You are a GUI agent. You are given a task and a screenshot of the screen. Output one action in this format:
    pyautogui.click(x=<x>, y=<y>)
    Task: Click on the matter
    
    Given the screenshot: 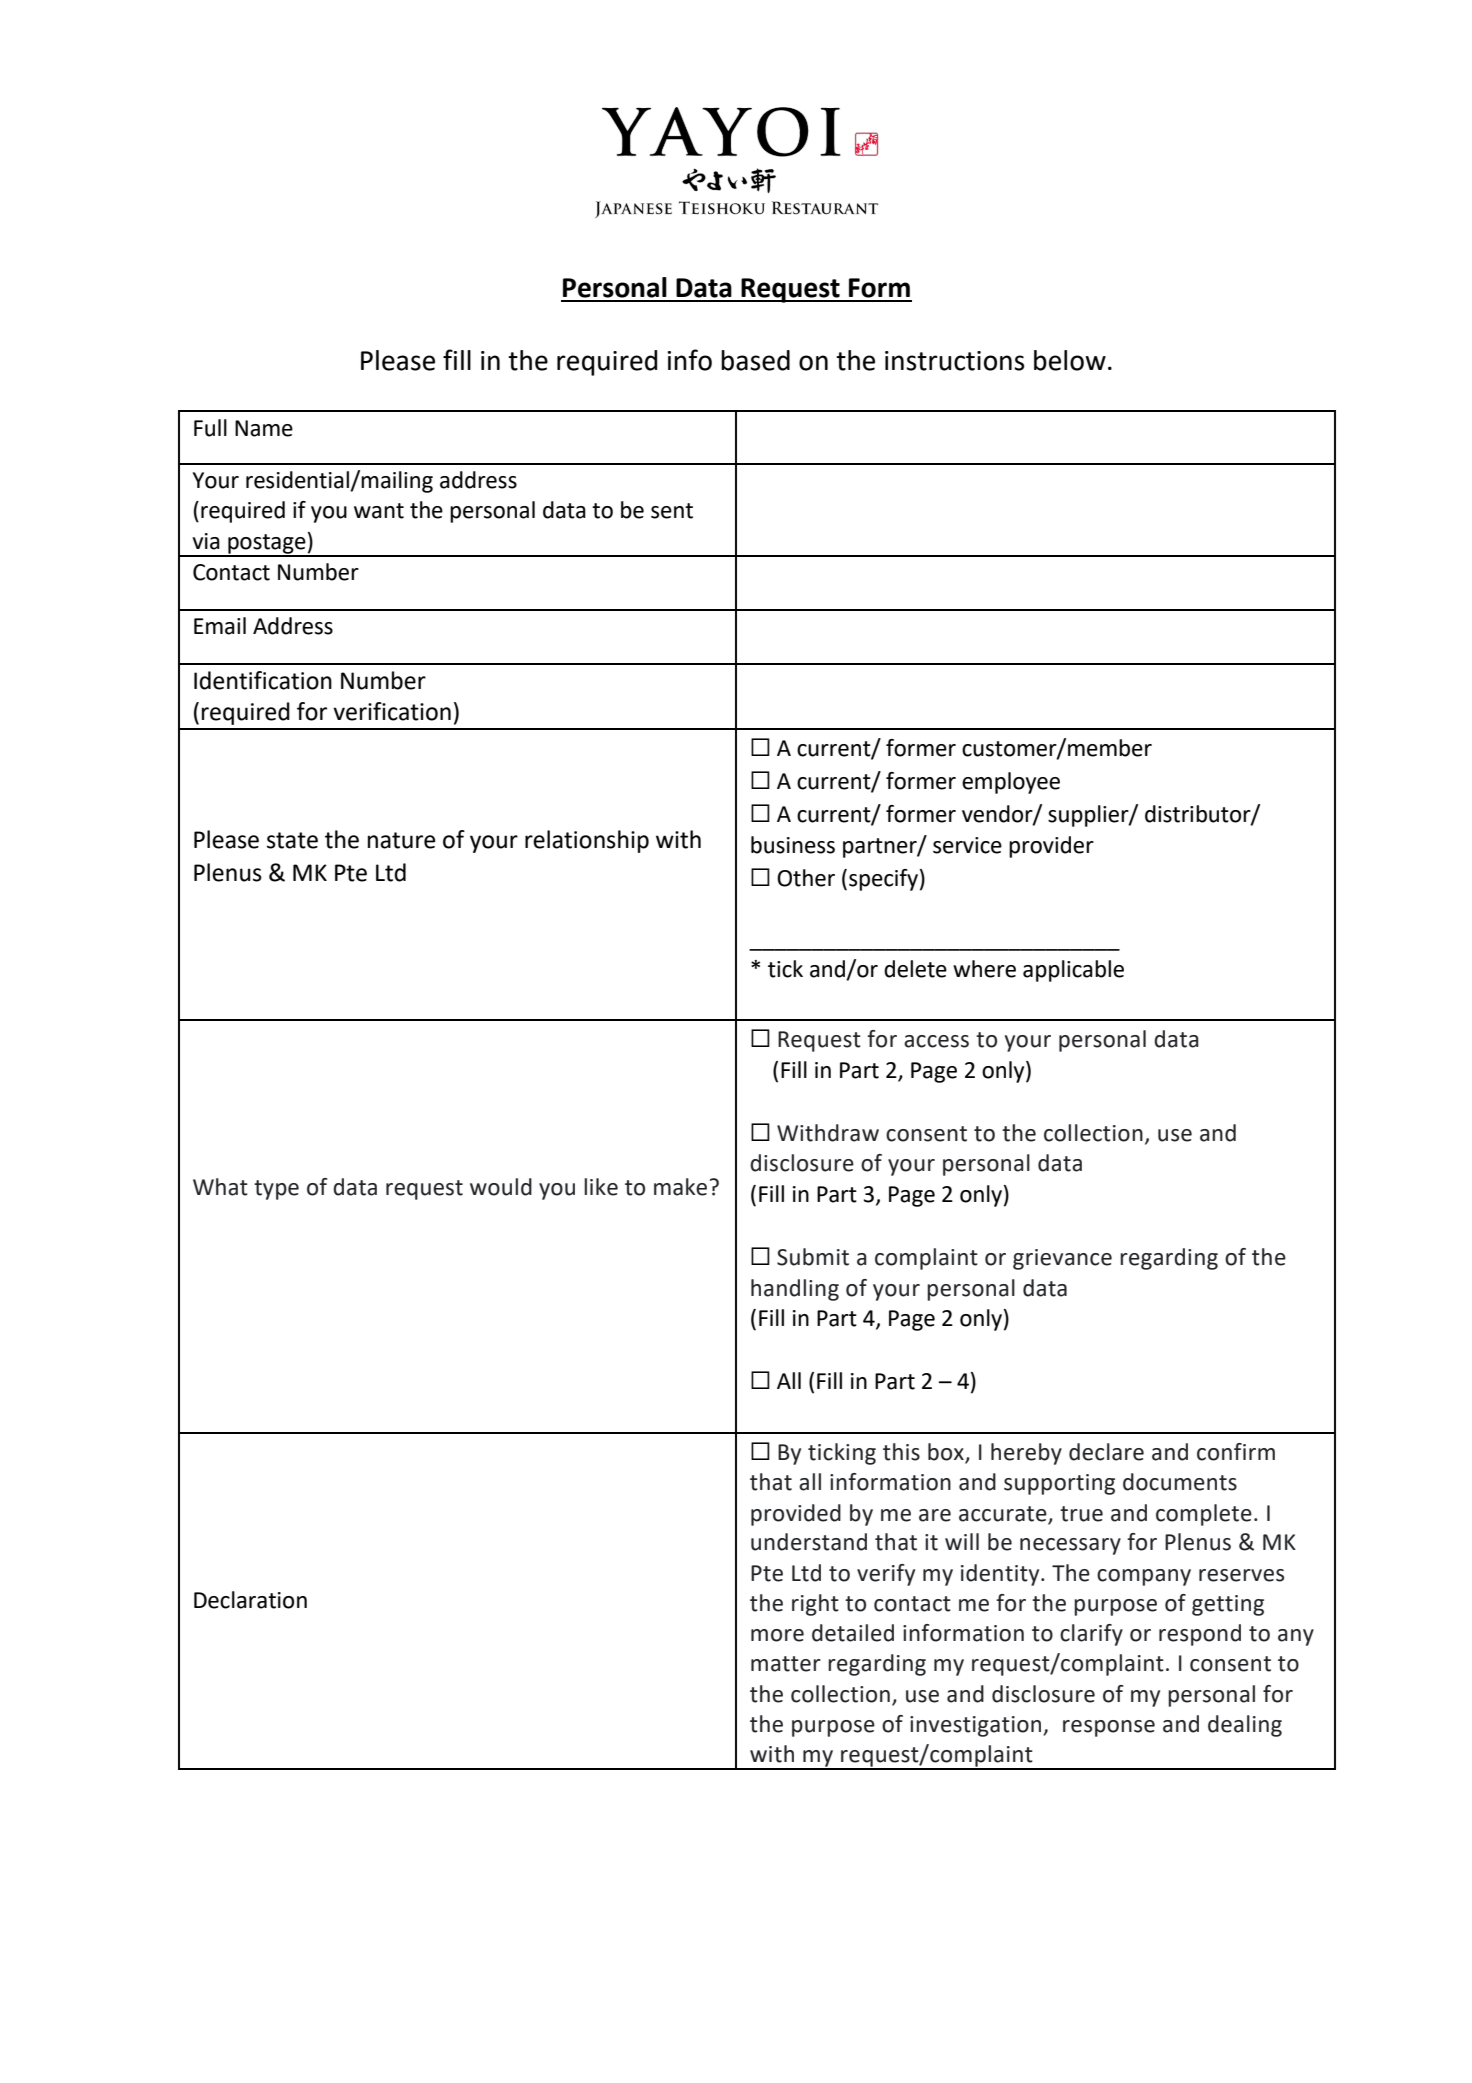 What is the action you would take?
    pyautogui.click(x=786, y=1664)
